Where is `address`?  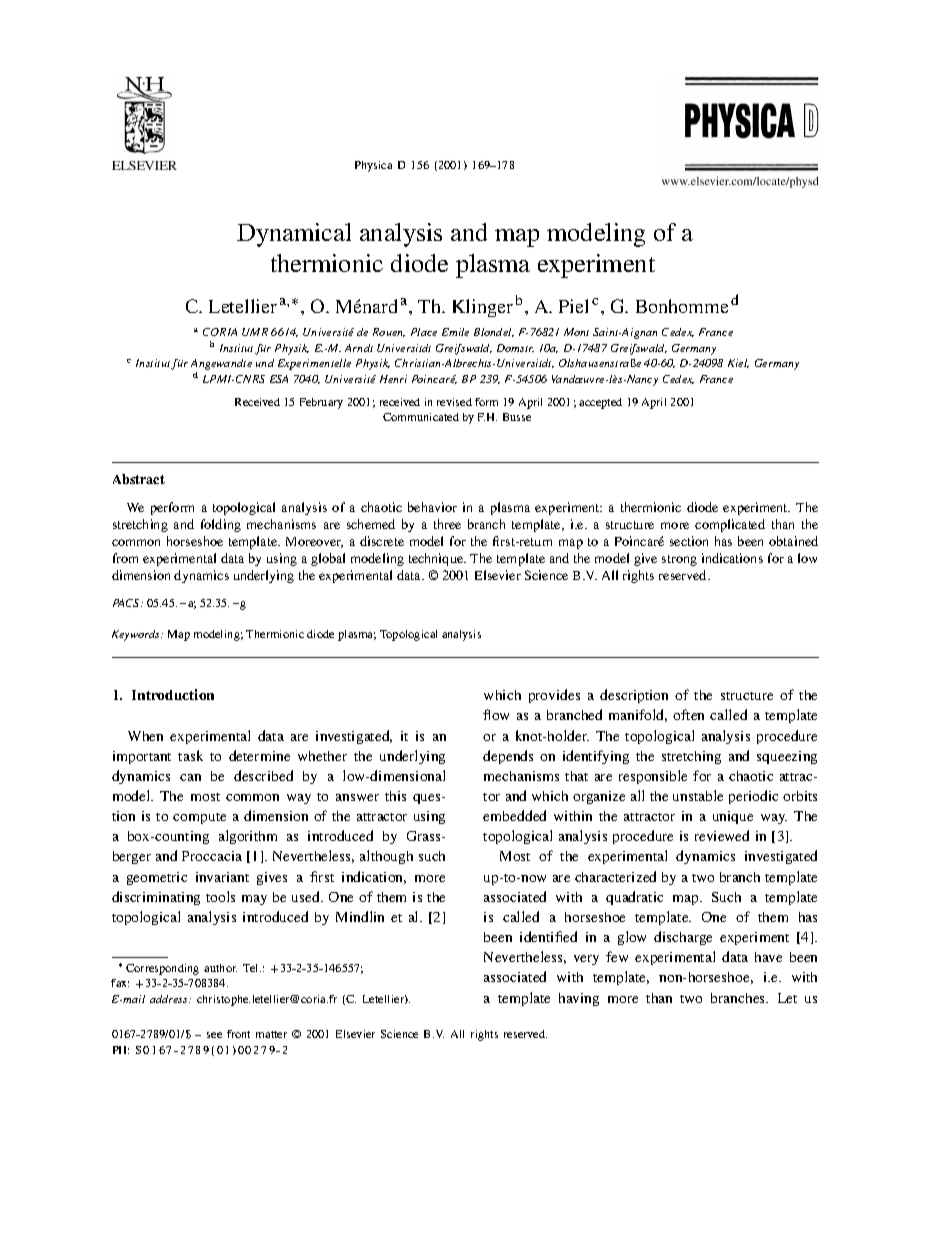
address is located at coordinates (170, 999).
